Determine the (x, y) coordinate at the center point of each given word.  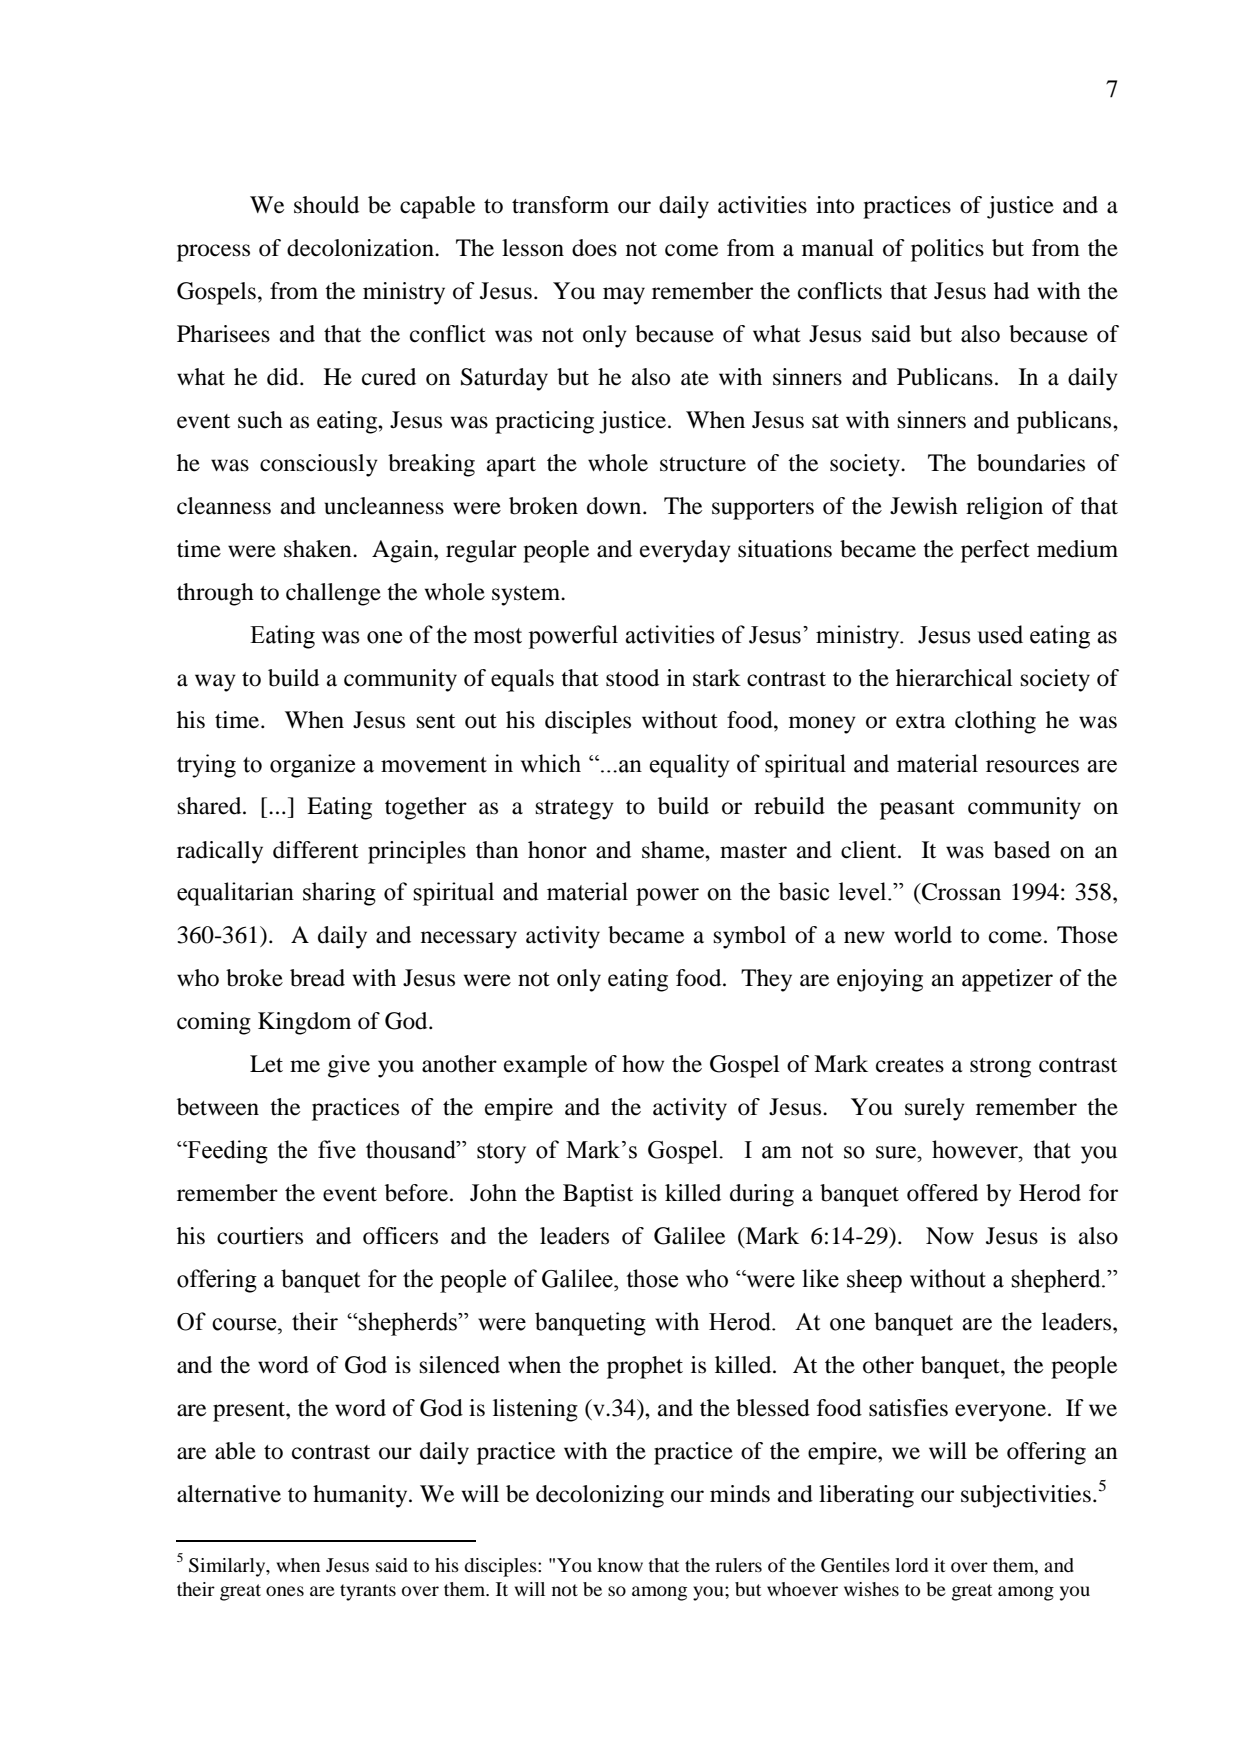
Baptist (598, 1195)
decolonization (361, 248)
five (337, 1149)
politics (947, 250)
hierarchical (954, 678)
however (976, 1149)
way (215, 683)
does (594, 248)
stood (632, 678)
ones (285, 1591)
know (620, 1565)
